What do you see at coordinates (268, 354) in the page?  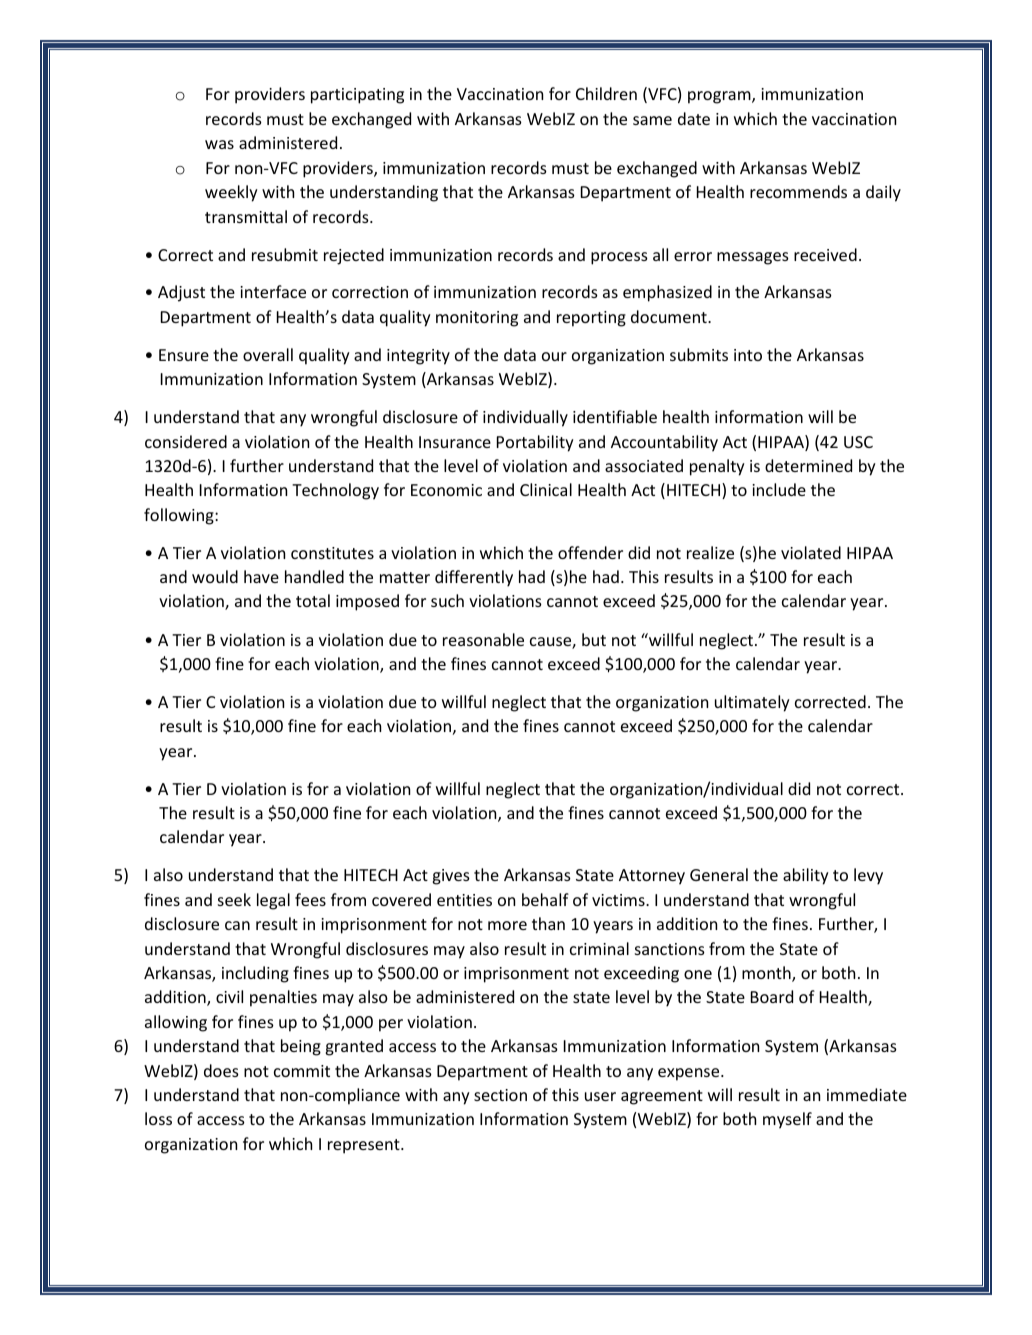 I see `overall` at bounding box center [268, 354].
